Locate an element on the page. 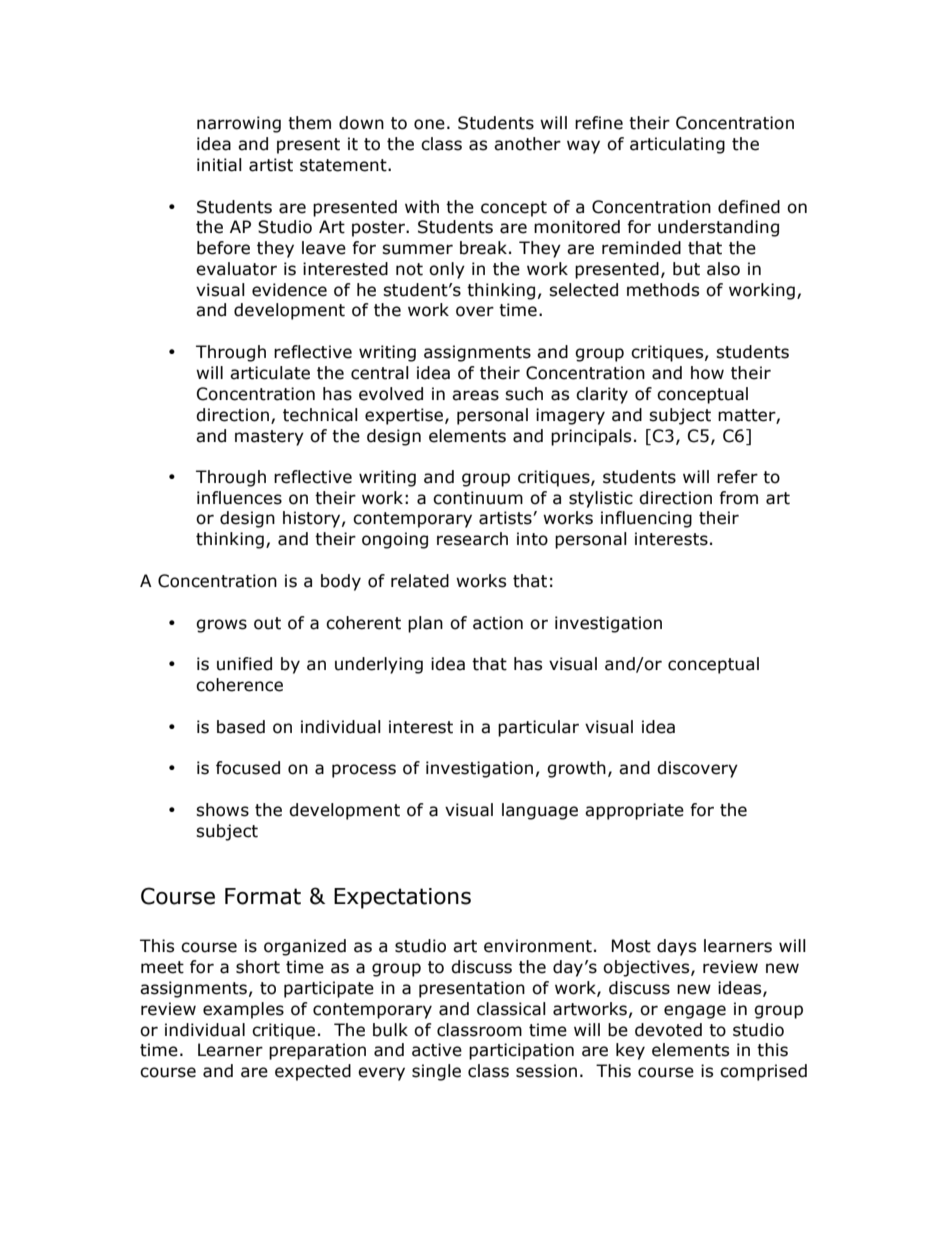 The width and height of the image is (952, 1233). active is located at coordinates (437, 1050).
